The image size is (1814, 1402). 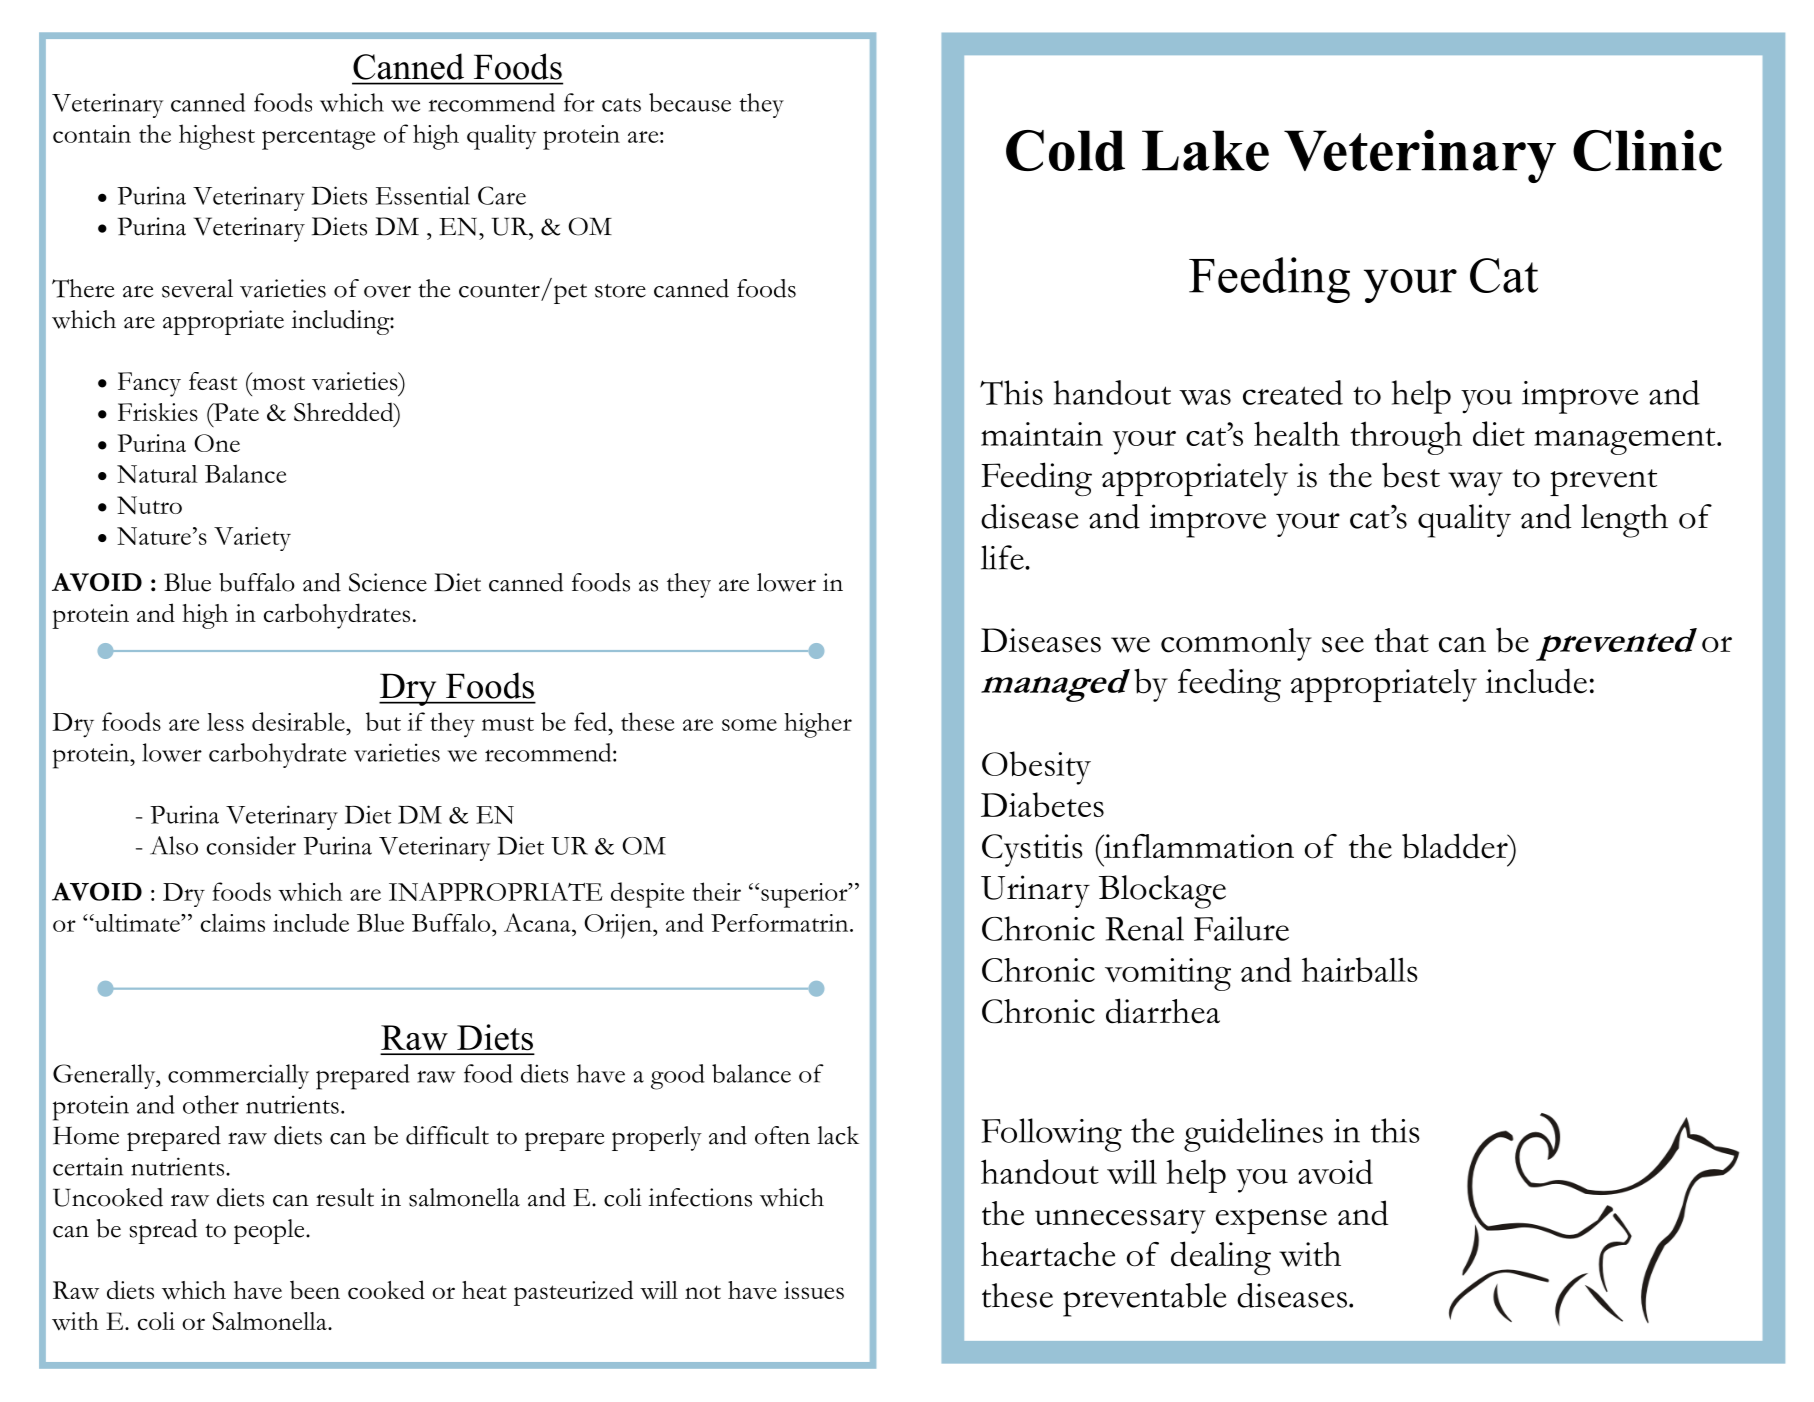 What do you see at coordinates (690, 102) in the screenshot?
I see `because` at bounding box center [690, 102].
